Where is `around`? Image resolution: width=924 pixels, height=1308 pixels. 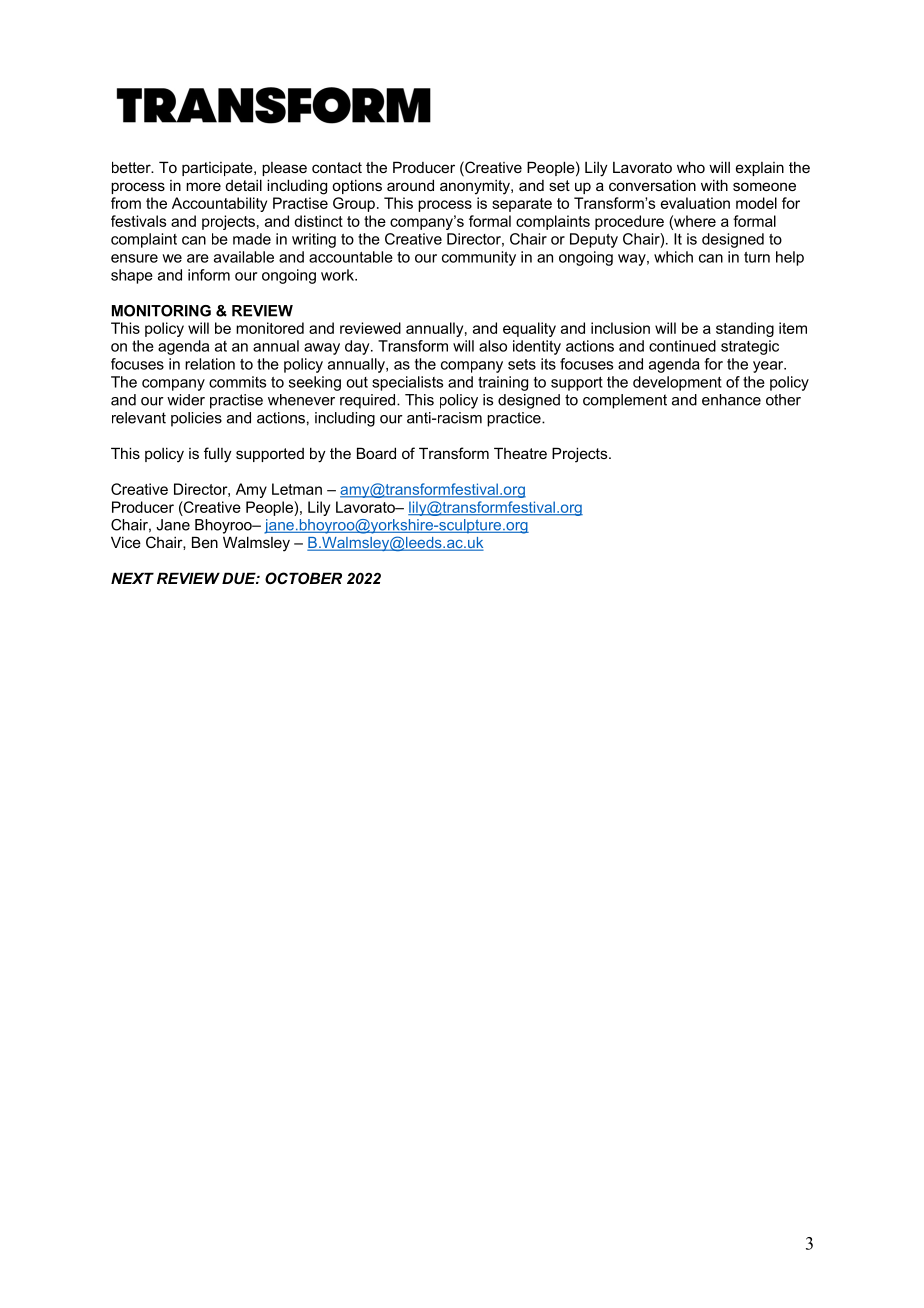
around is located at coordinates (410, 185).
